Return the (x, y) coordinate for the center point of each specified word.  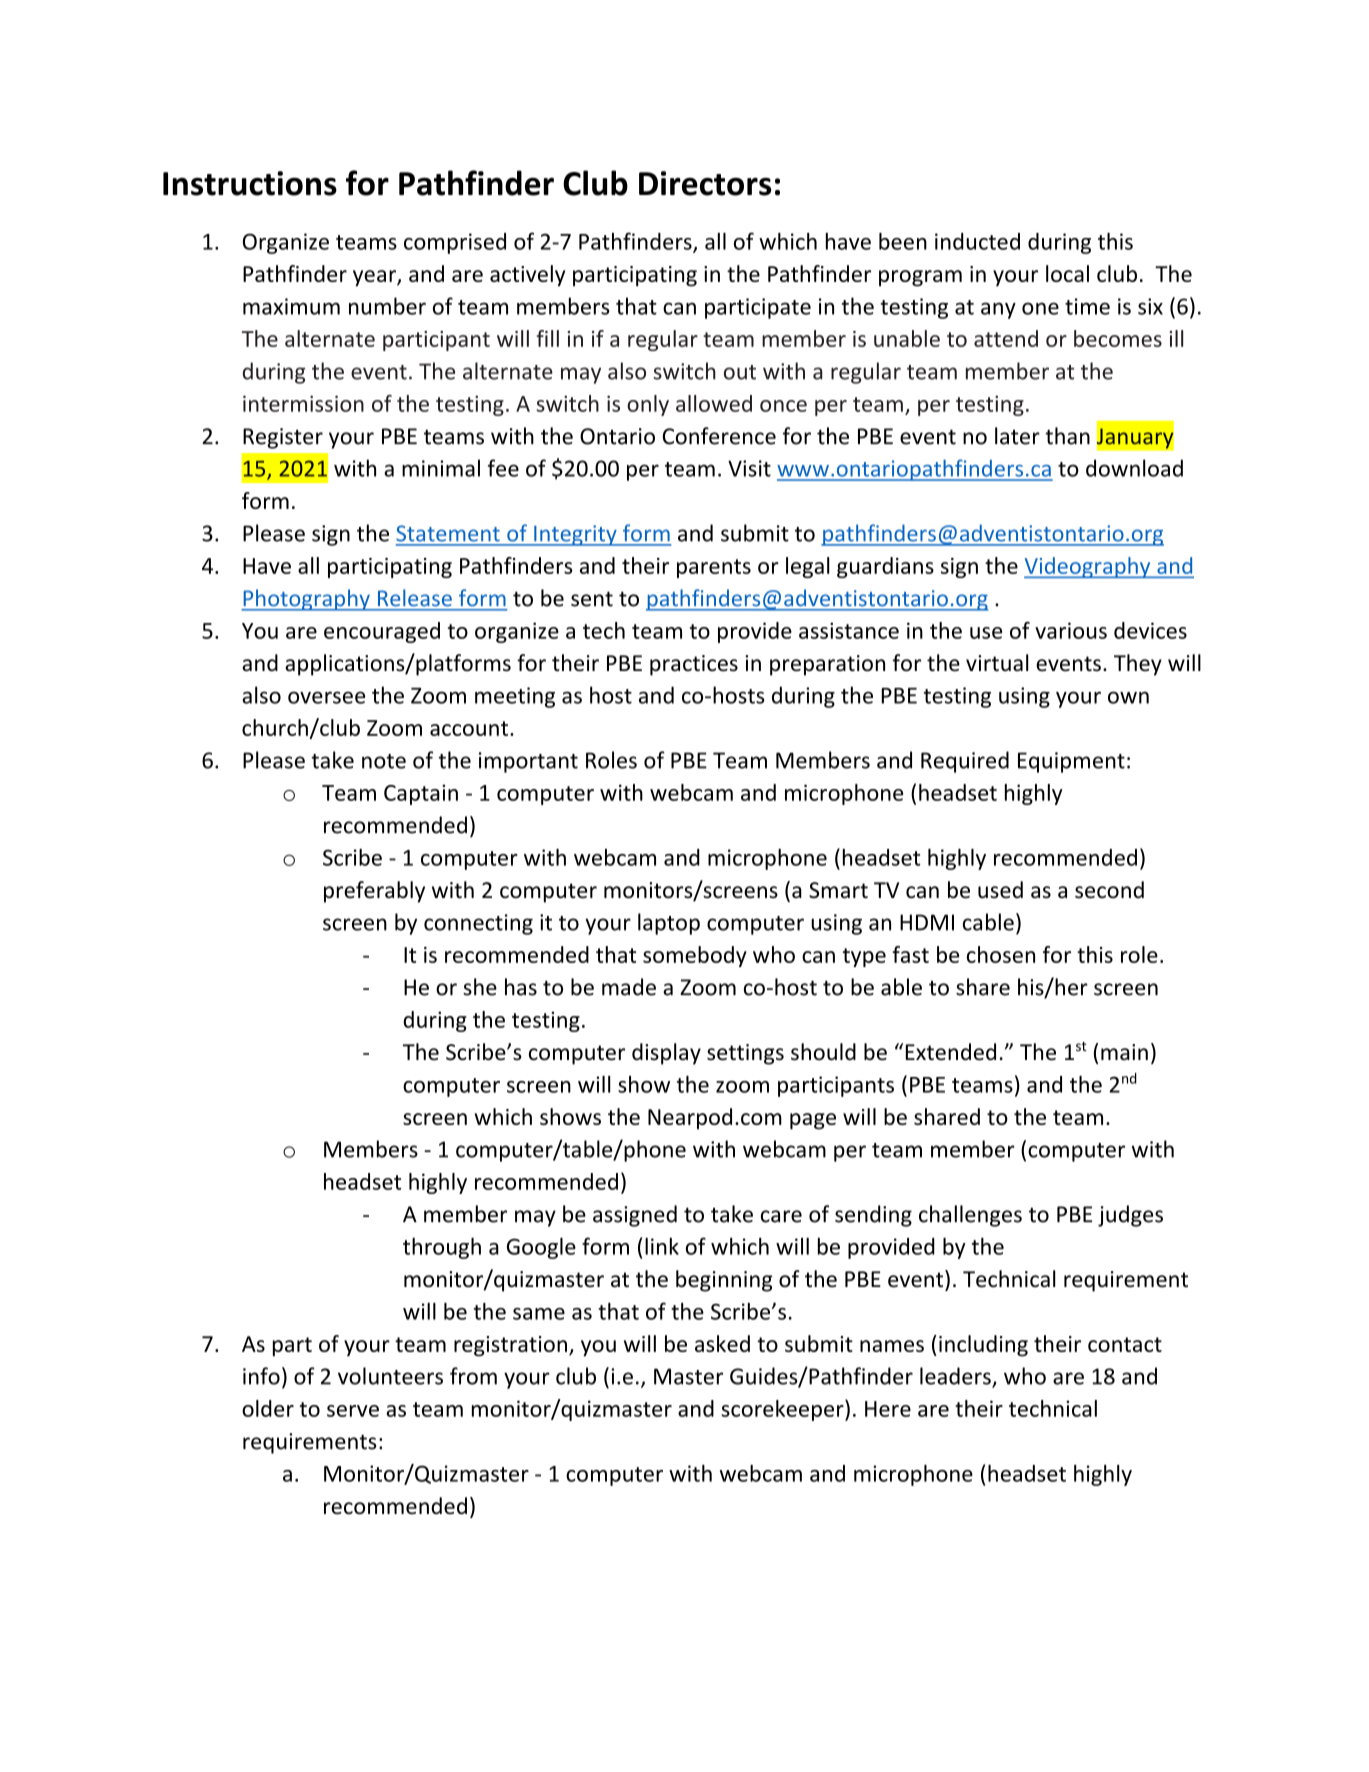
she (480, 987)
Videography (1088, 567)
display (666, 1054)
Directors (705, 183)
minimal (441, 468)
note (384, 761)
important (528, 762)
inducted (977, 241)
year (375, 278)
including (983, 1346)
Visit (749, 468)
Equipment (1071, 762)
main (1124, 1052)
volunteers (390, 1376)
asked (722, 1343)
